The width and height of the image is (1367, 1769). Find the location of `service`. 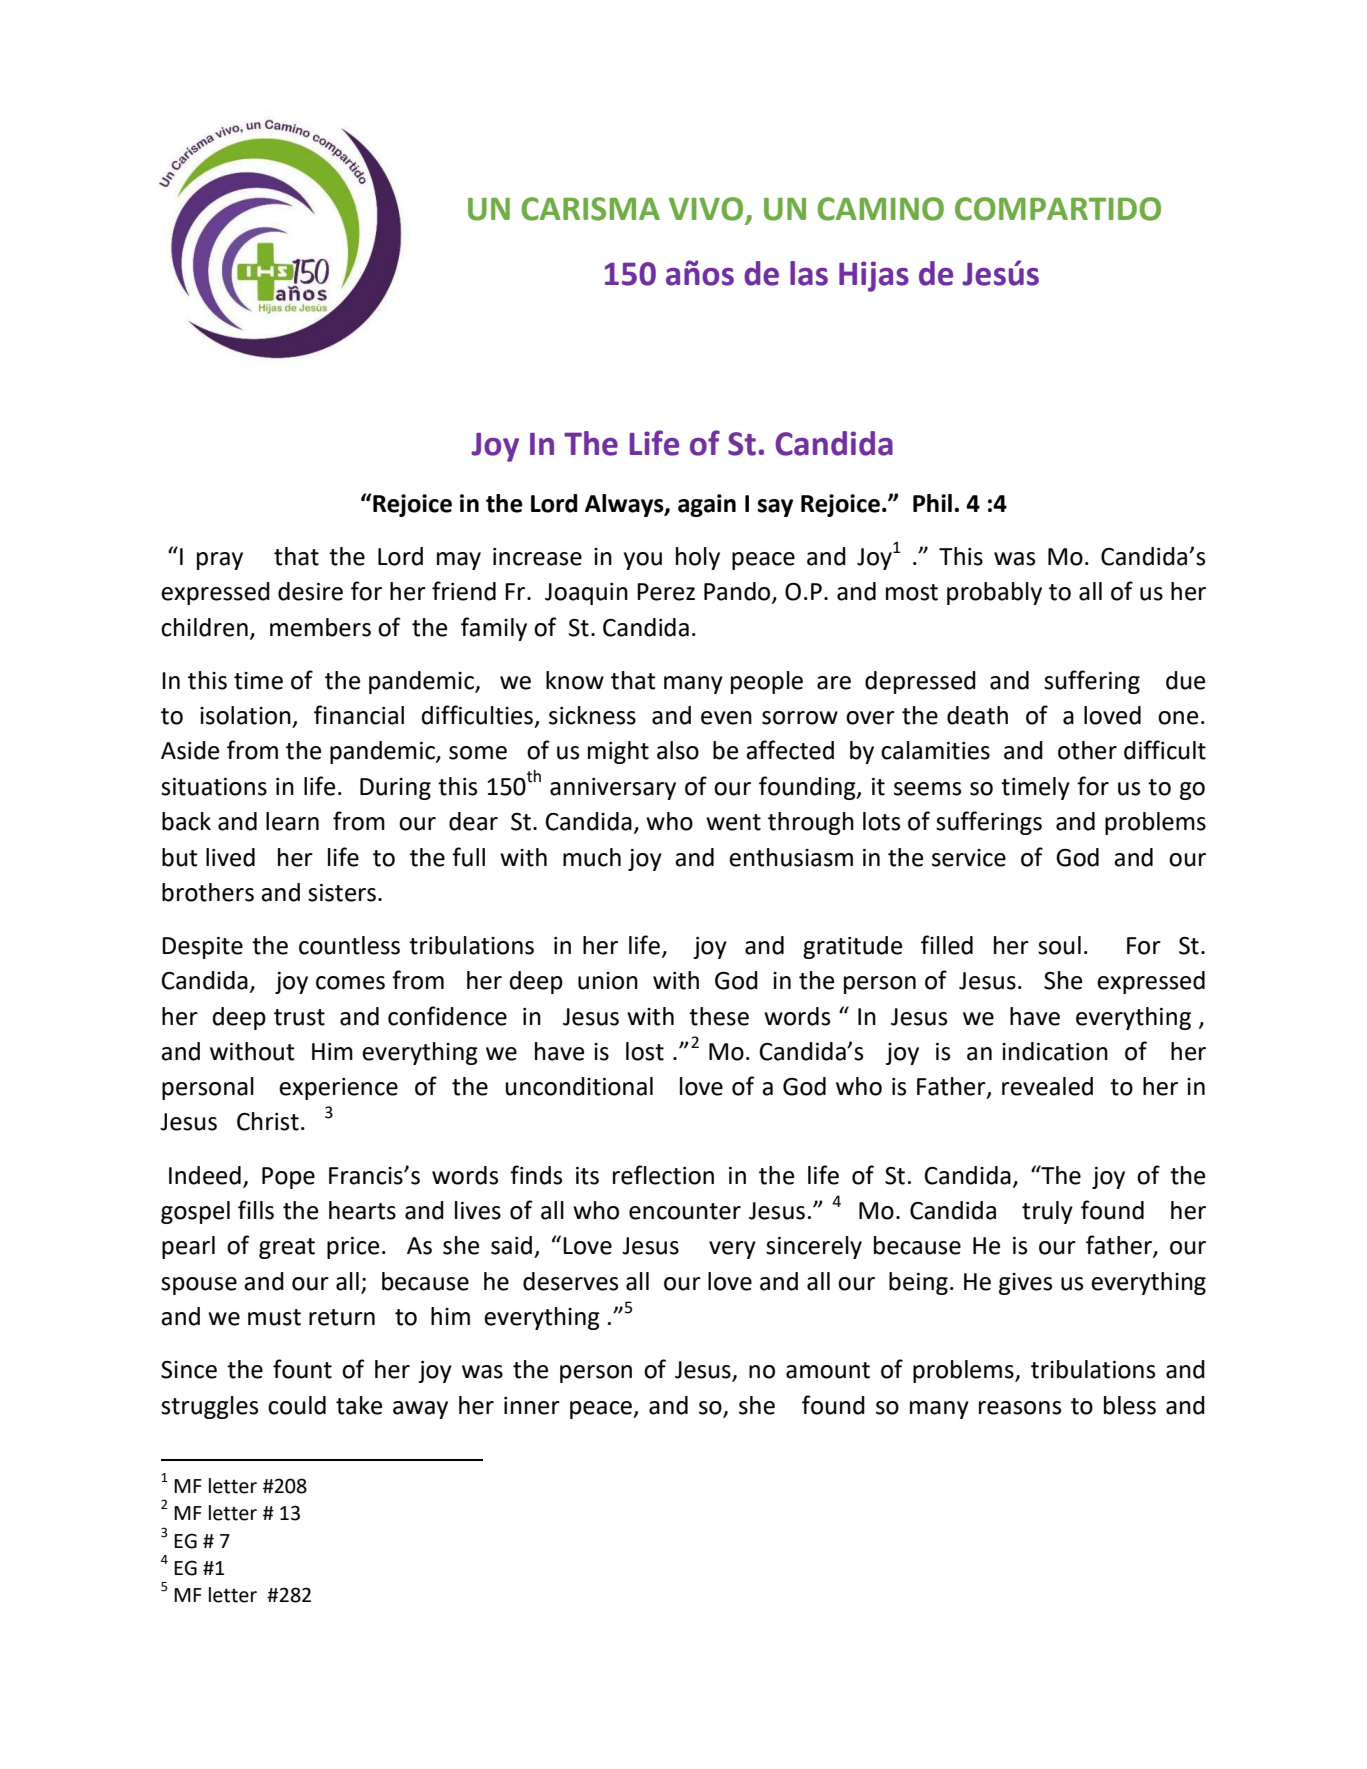

service is located at coordinates (969, 858).
